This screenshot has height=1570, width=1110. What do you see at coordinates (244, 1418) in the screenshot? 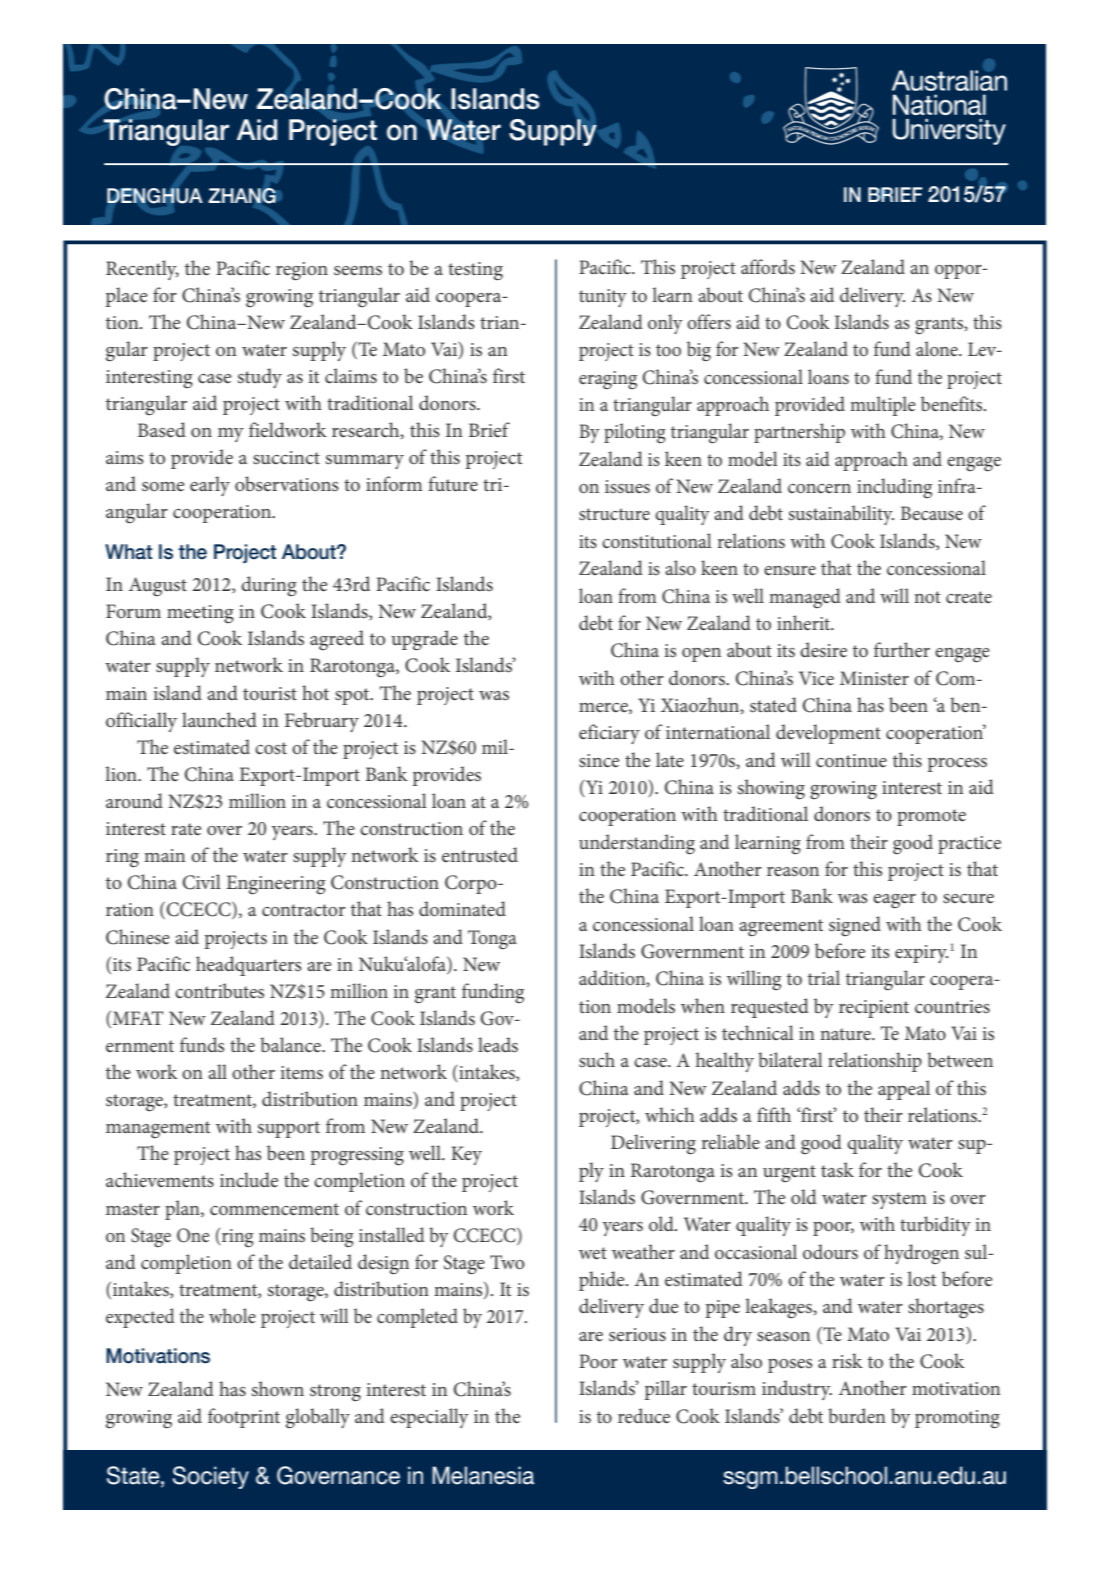
I see `footprint` at bounding box center [244, 1418].
